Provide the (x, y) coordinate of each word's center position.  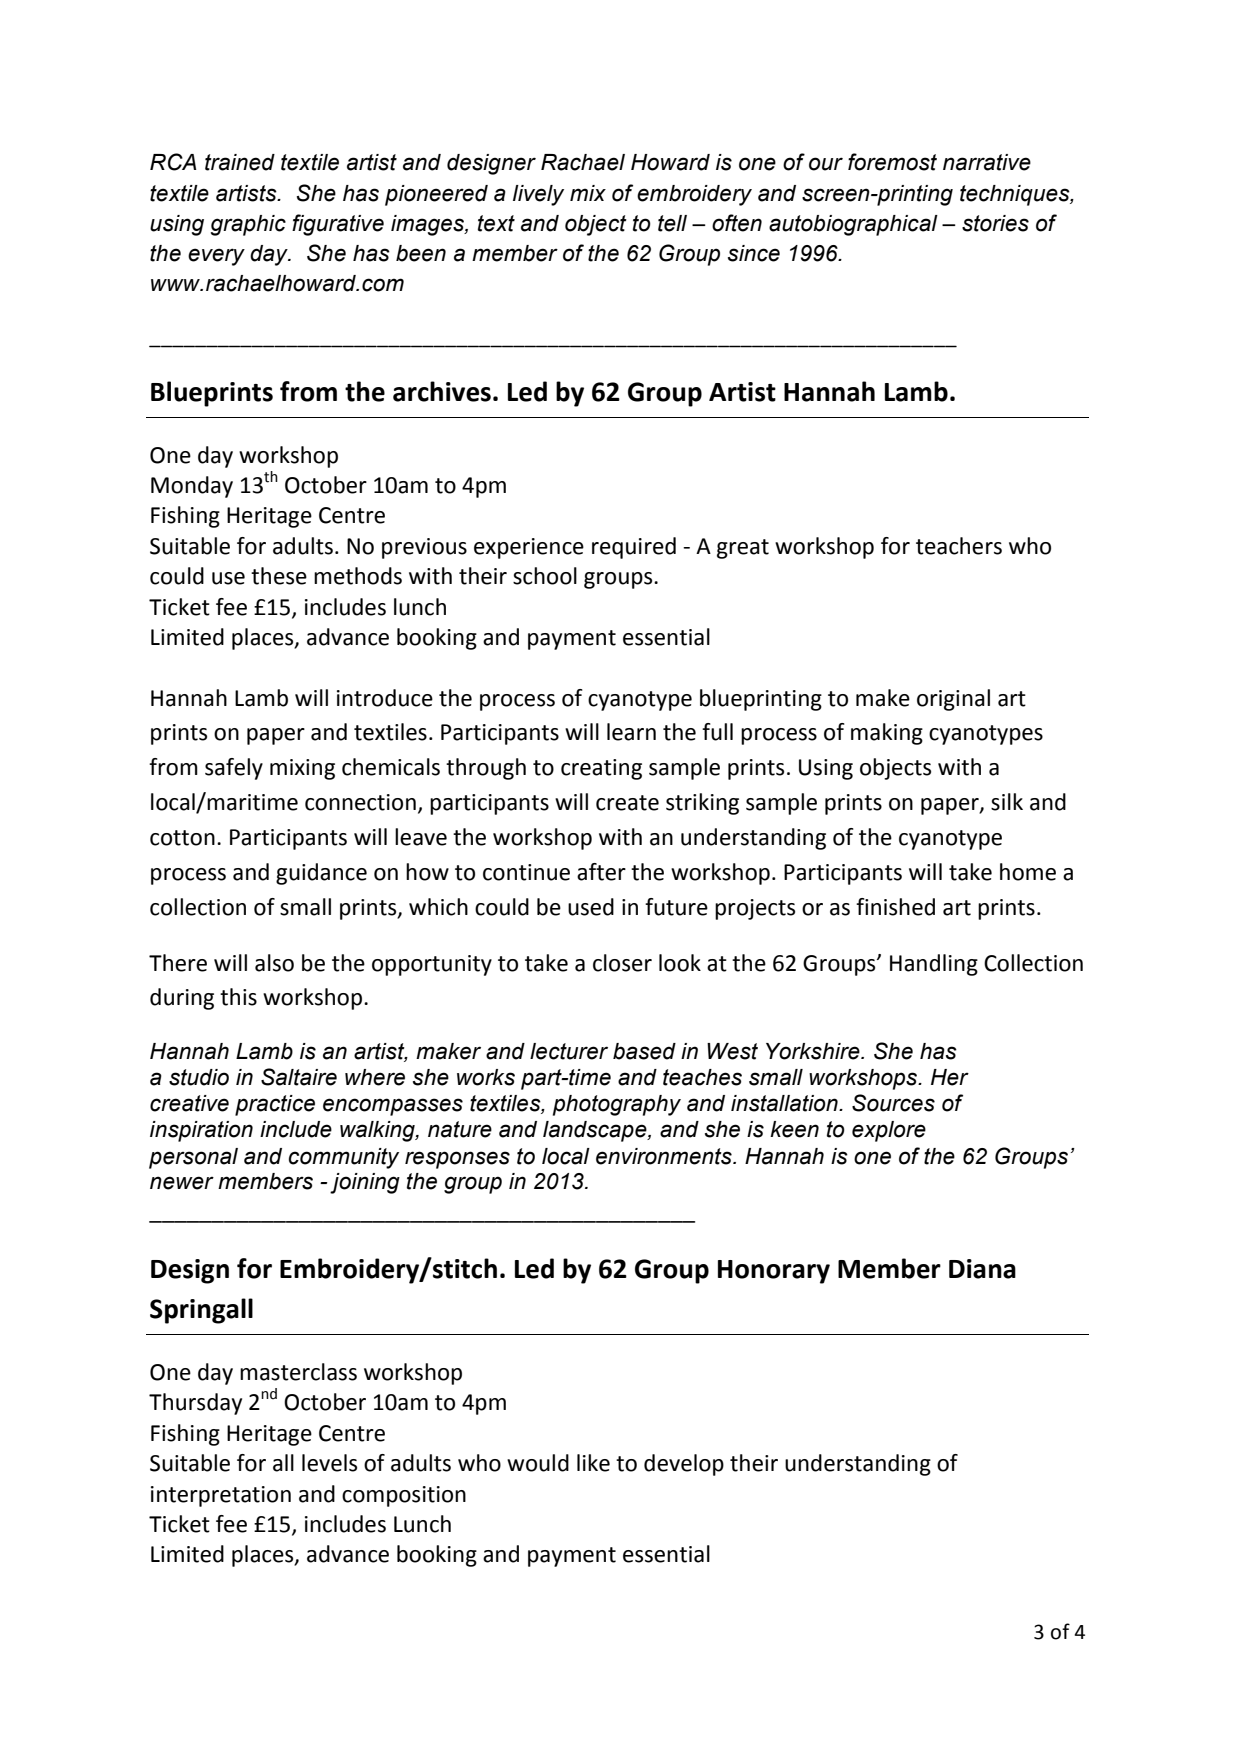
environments (665, 1156)
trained (240, 162)
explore (889, 1131)
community (344, 1158)
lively (538, 195)
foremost (892, 162)
